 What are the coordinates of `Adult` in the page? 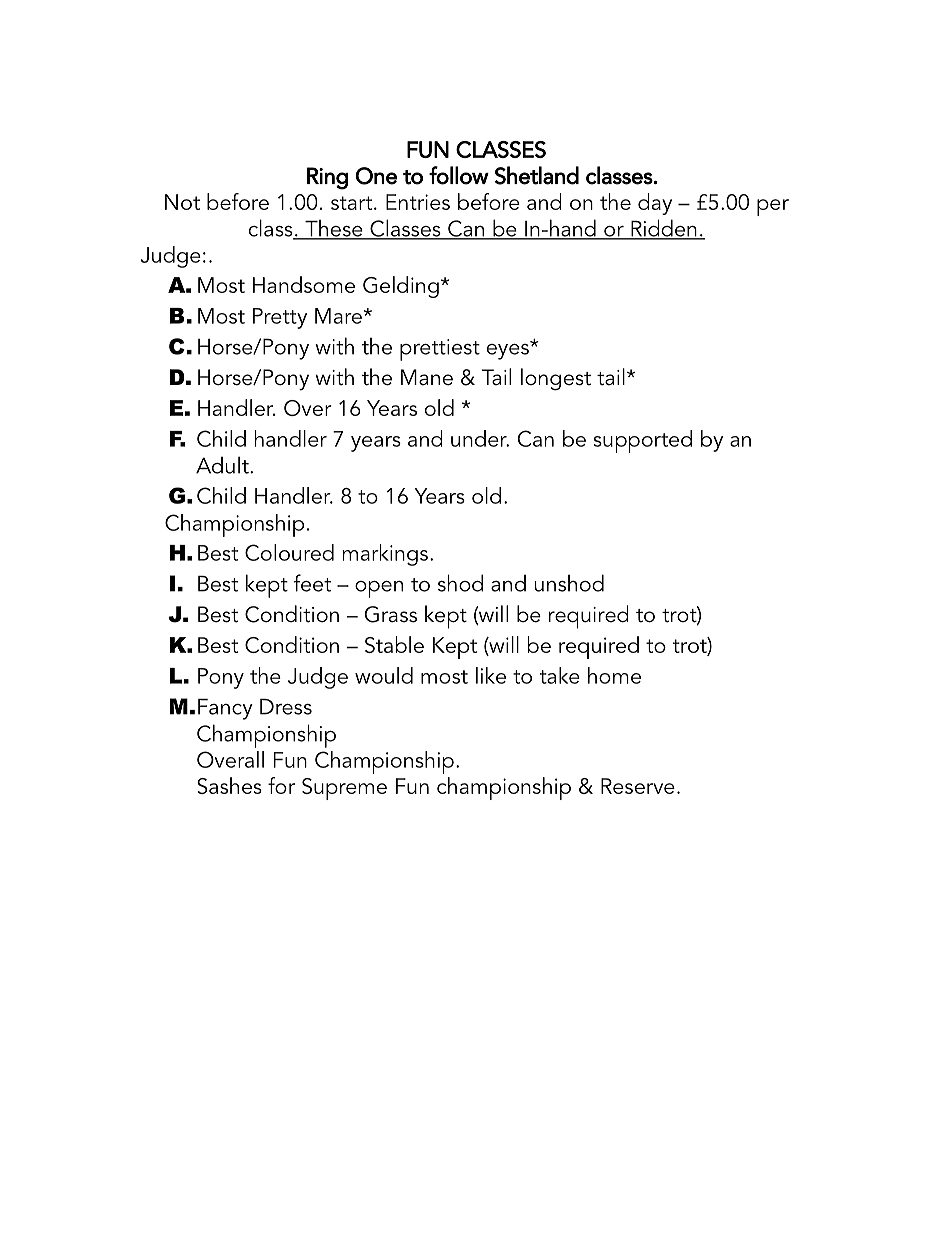 It's located at (223, 465).
